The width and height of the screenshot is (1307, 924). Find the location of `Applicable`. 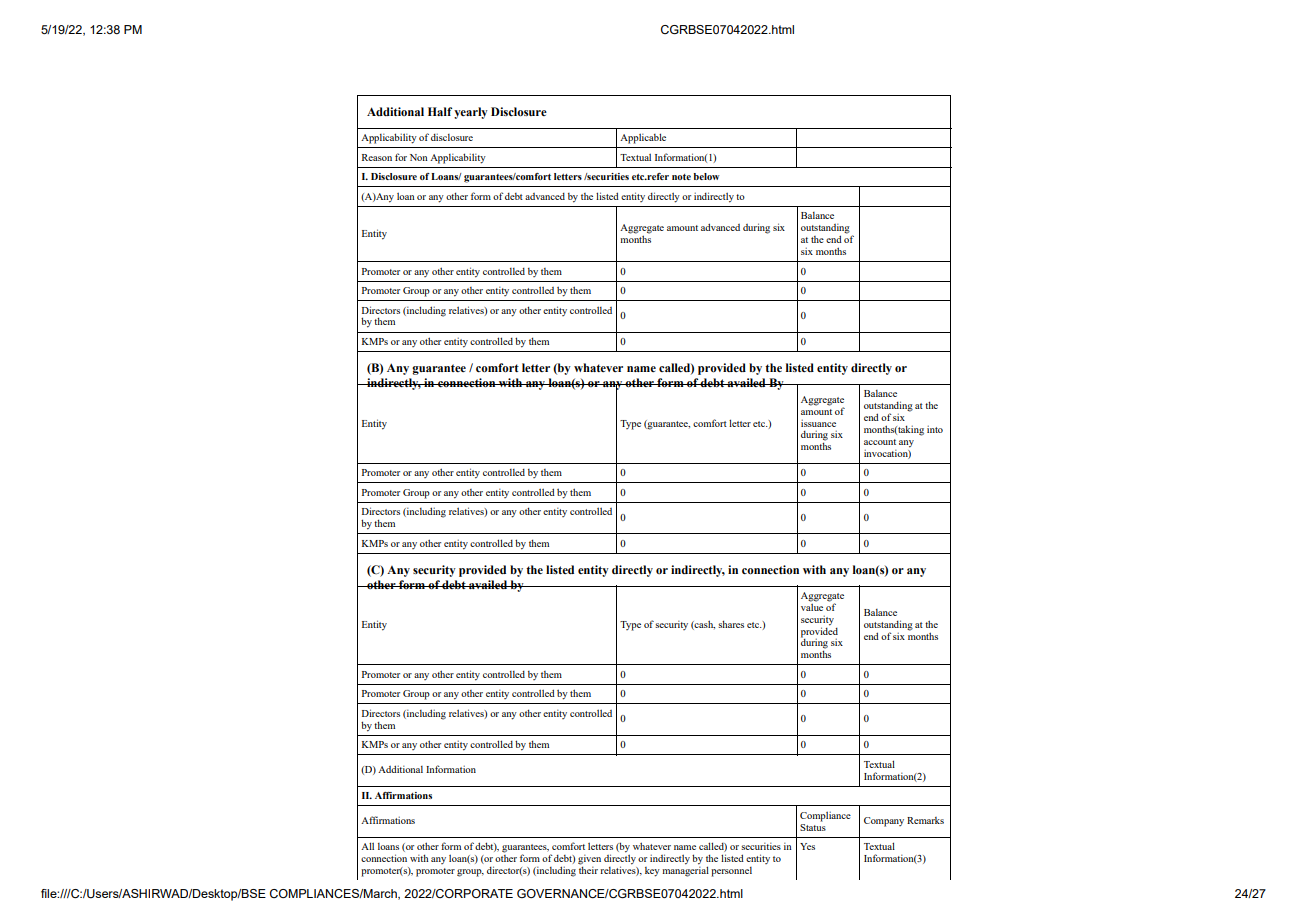

Applicable is located at coordinates (643, 138).
